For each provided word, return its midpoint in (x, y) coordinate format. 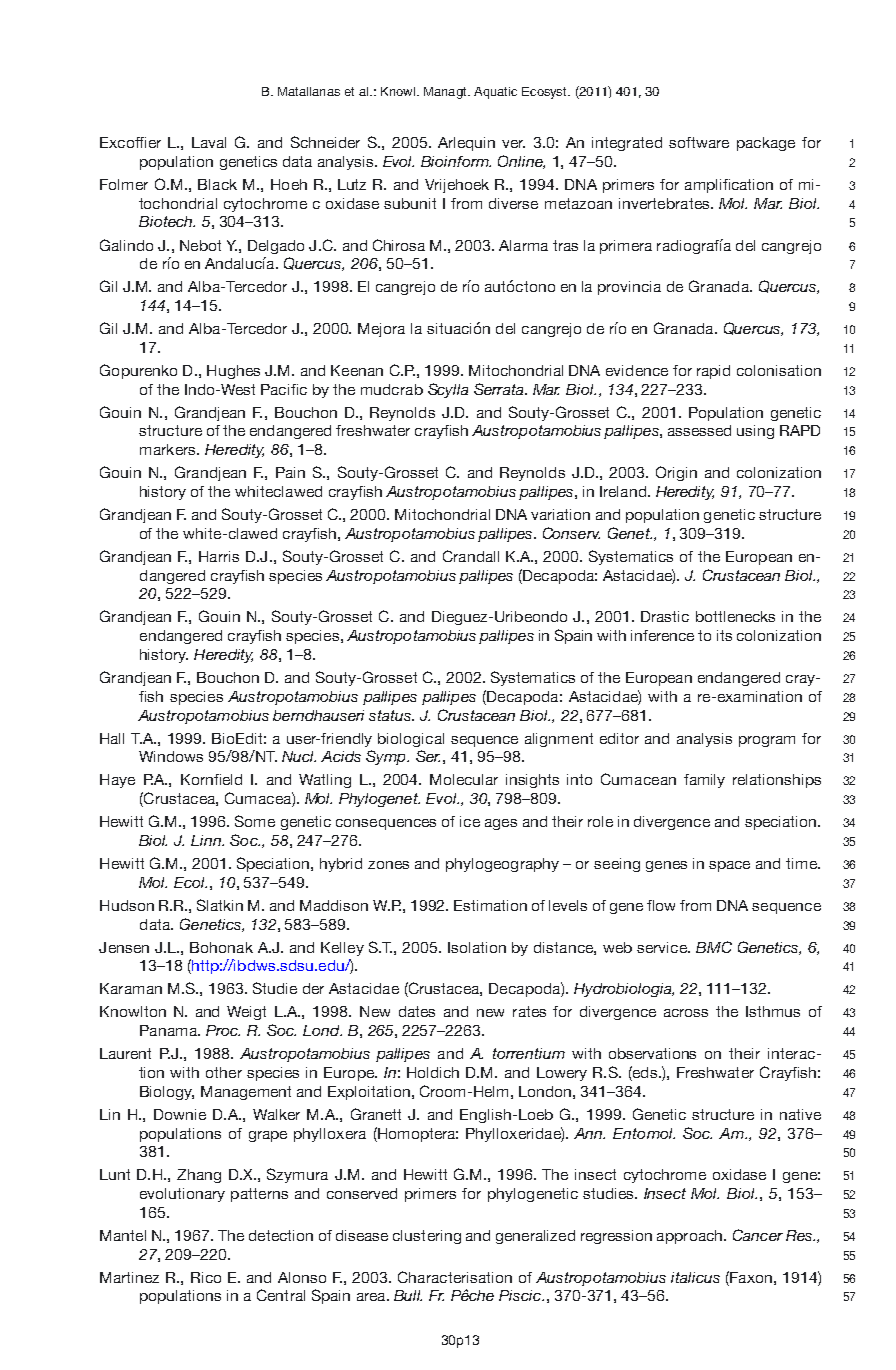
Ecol (190, 882)
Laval (209, 142)
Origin (676, 473)
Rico (206, 1277)
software (699, 142)
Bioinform (456, 161)
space (729, 866)
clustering (427, 1237)
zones (388, 865)
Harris (219, 556)
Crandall (471, 556)
